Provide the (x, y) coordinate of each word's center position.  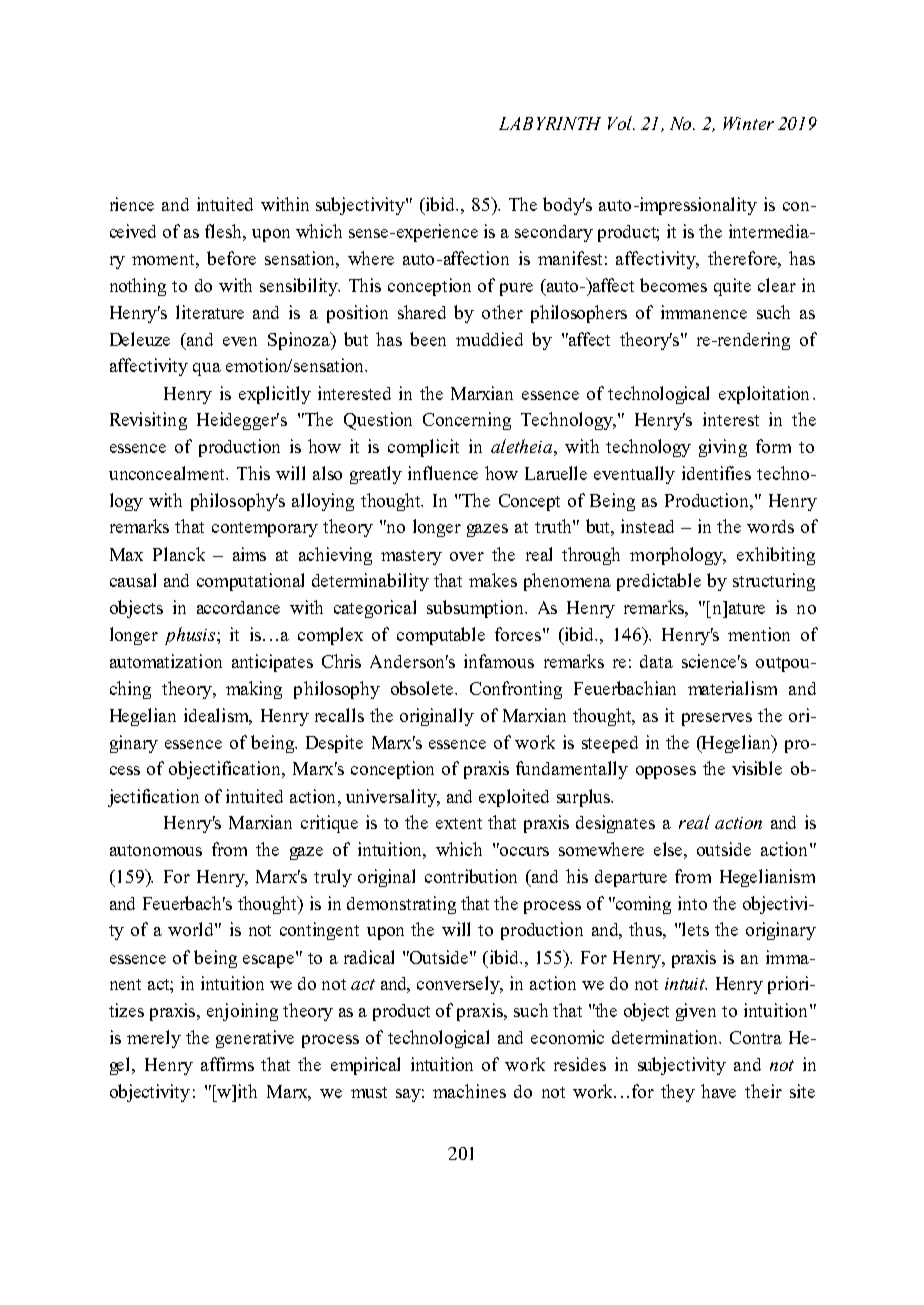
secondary (554, 233)
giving (723, 448)
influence (443, 473)
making (254, 690)
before (231, 258)
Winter (748, 123)
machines (469, 1091)
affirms (227, 1064)
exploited (514, 798)
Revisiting (148, 421)
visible (757, 768)
